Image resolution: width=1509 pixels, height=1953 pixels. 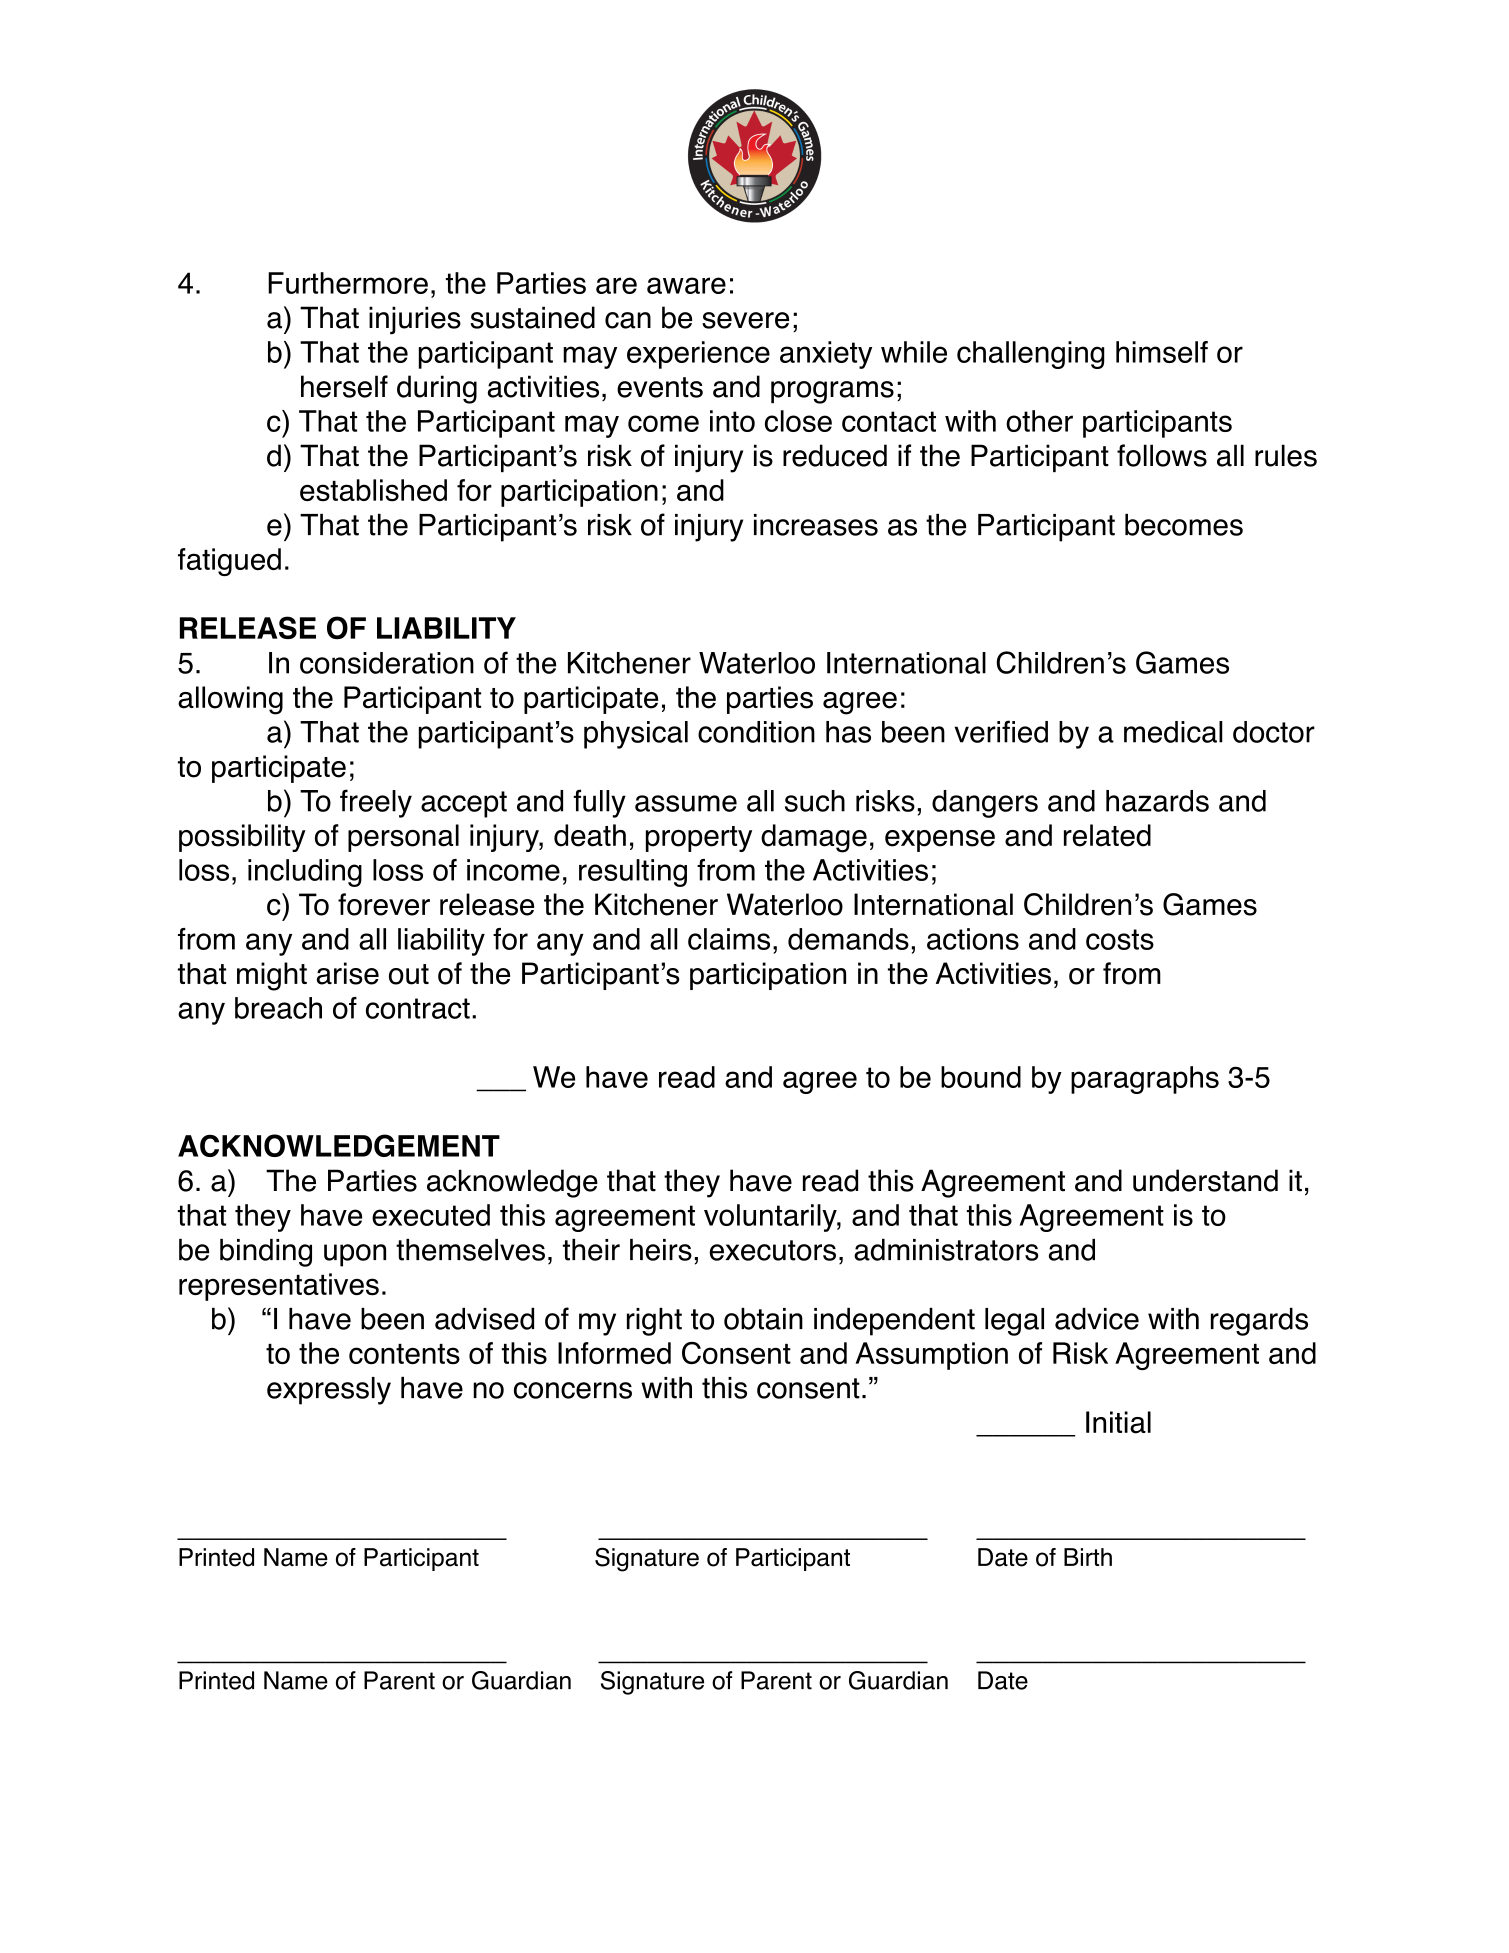 What do you see at coordinates (431, 1215) in the image?
I see `executed` at bounding box center [431, 1215].
